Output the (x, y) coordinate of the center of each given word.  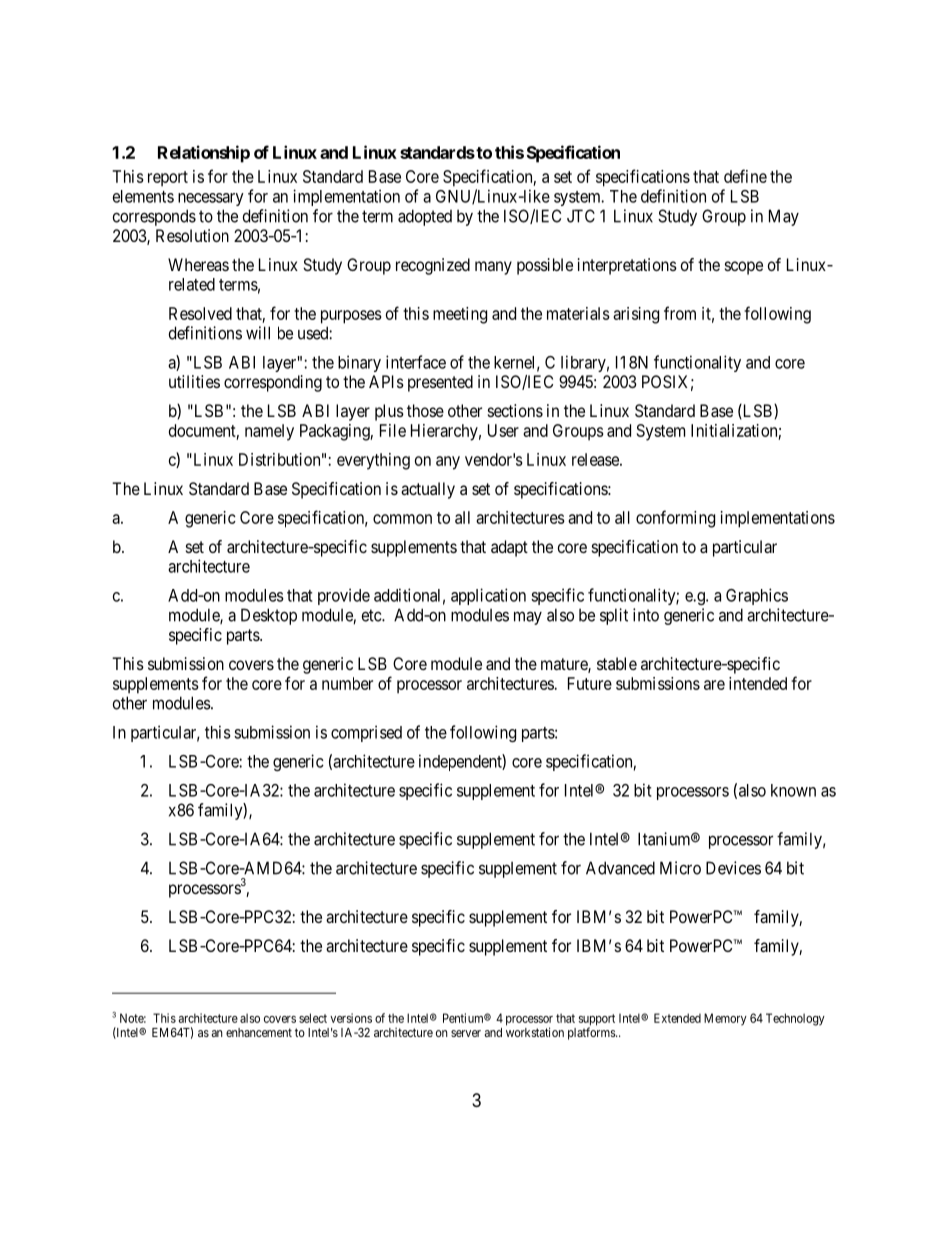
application (488, 596)
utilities (194, 381)
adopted (425, 217)
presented (440, 383)
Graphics (757, 596)
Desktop (269, 616)
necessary (211, 199)
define (745, 176)
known (793, 790)
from (680, 313)
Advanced (620, 868)
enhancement (259, 1032)
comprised (366, 733)
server (466, 1033)
